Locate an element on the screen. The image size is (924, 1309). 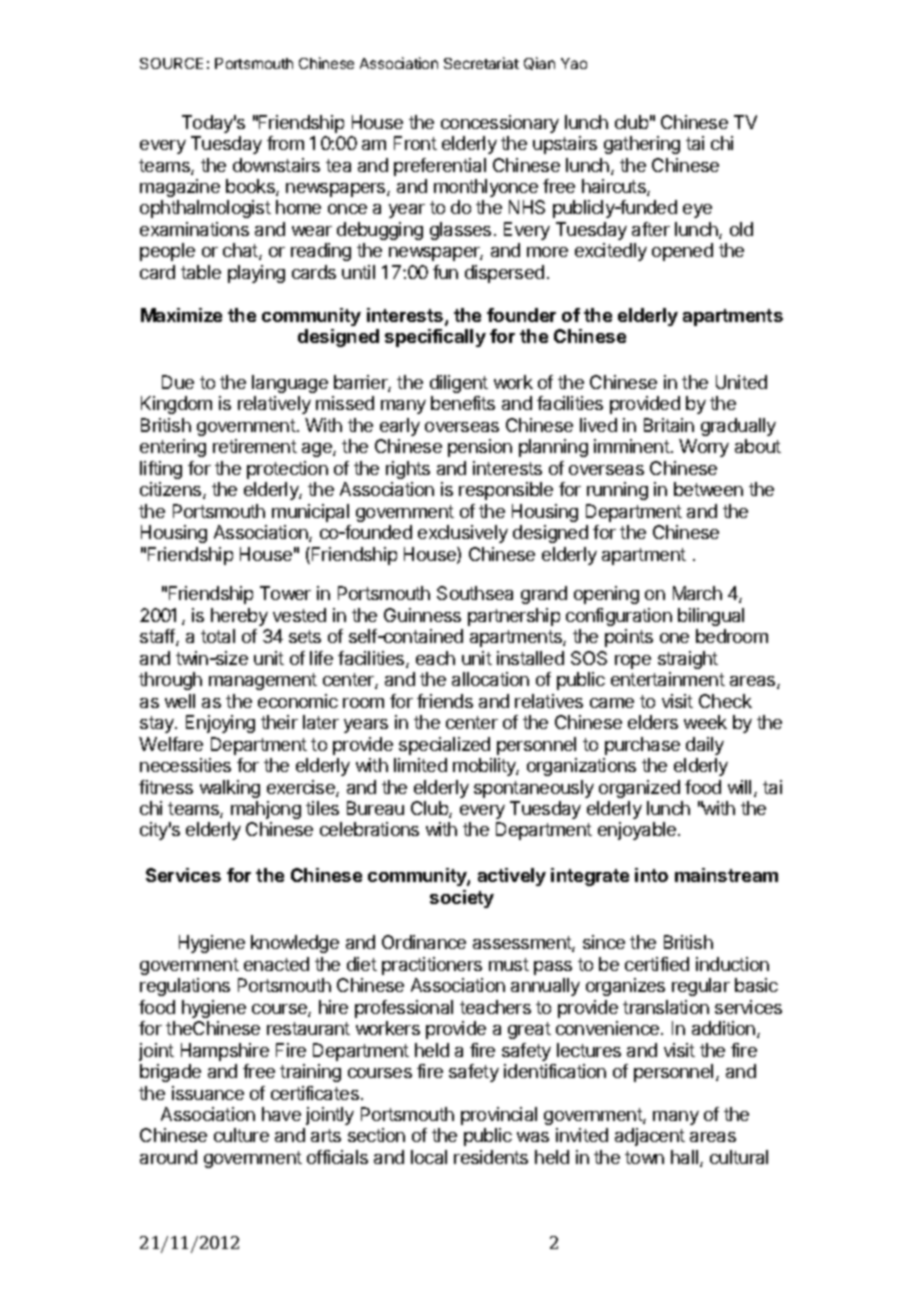
Guinness is located at coordinates (422, 615).
